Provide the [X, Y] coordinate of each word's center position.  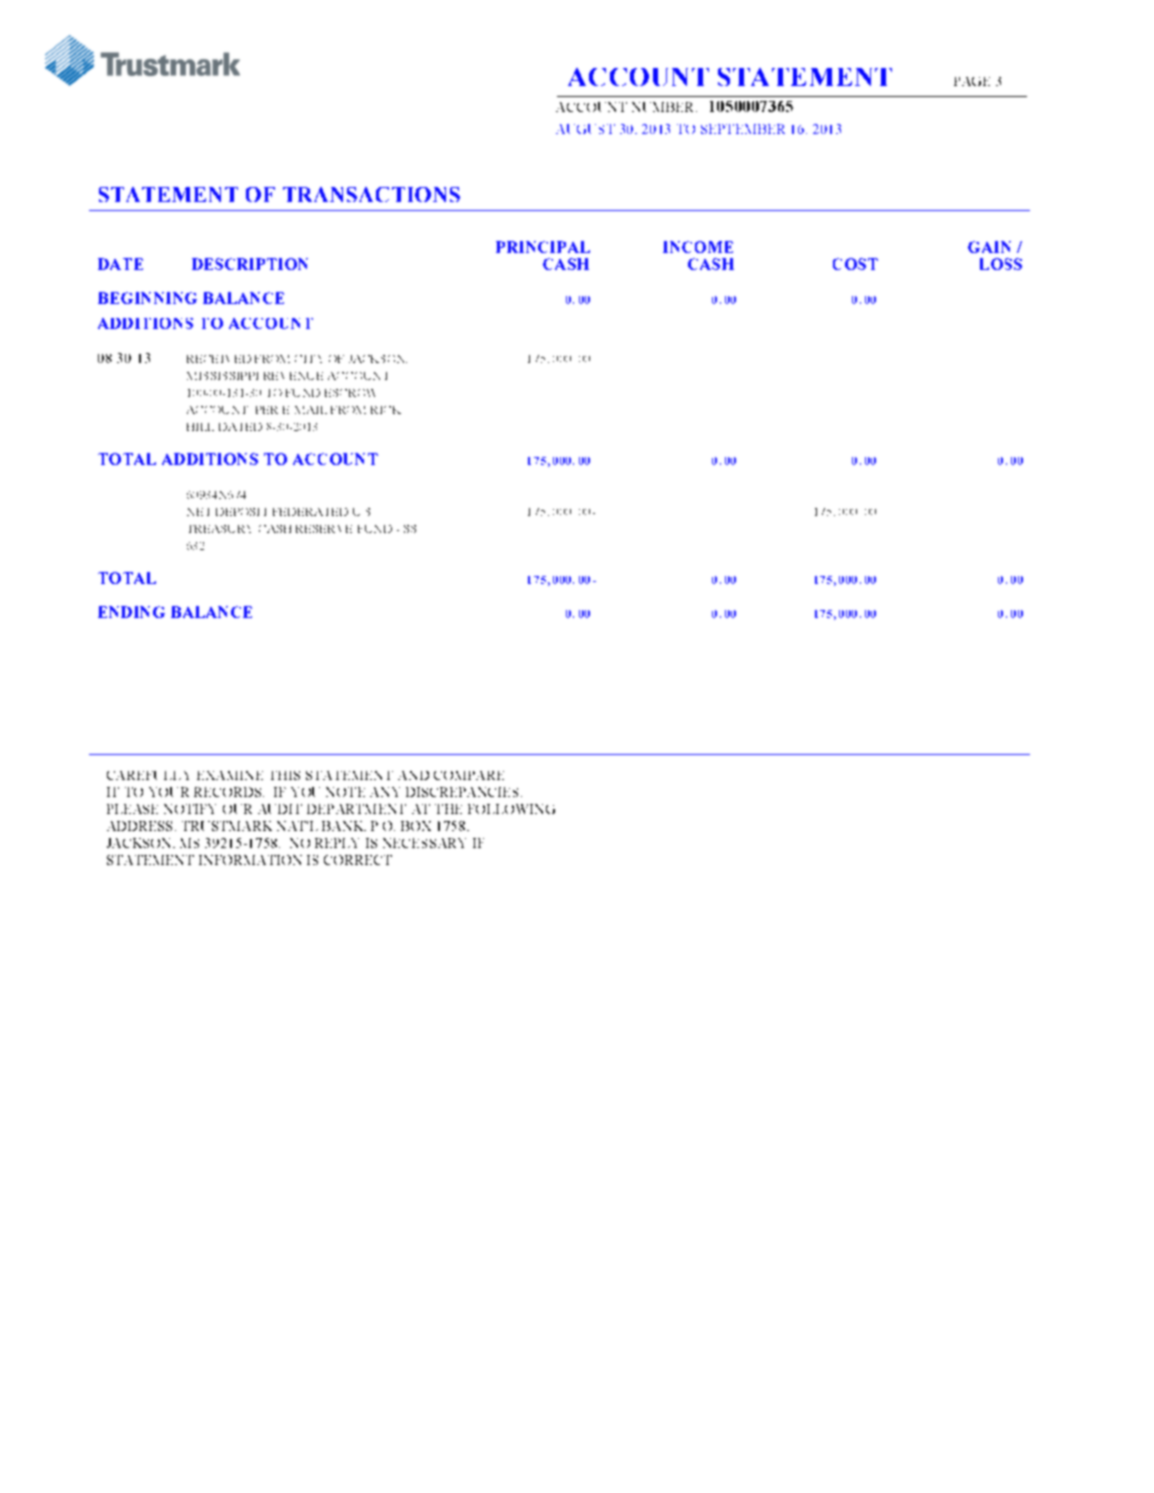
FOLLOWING [511, 809]
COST [855, 264]
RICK [386, 410]
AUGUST [585, 129]
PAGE [972, 81]
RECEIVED [219, 359]
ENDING [131, 612]
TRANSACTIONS [371, 194]
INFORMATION [250, 860]
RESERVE [324, 529]
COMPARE [469, 775]
